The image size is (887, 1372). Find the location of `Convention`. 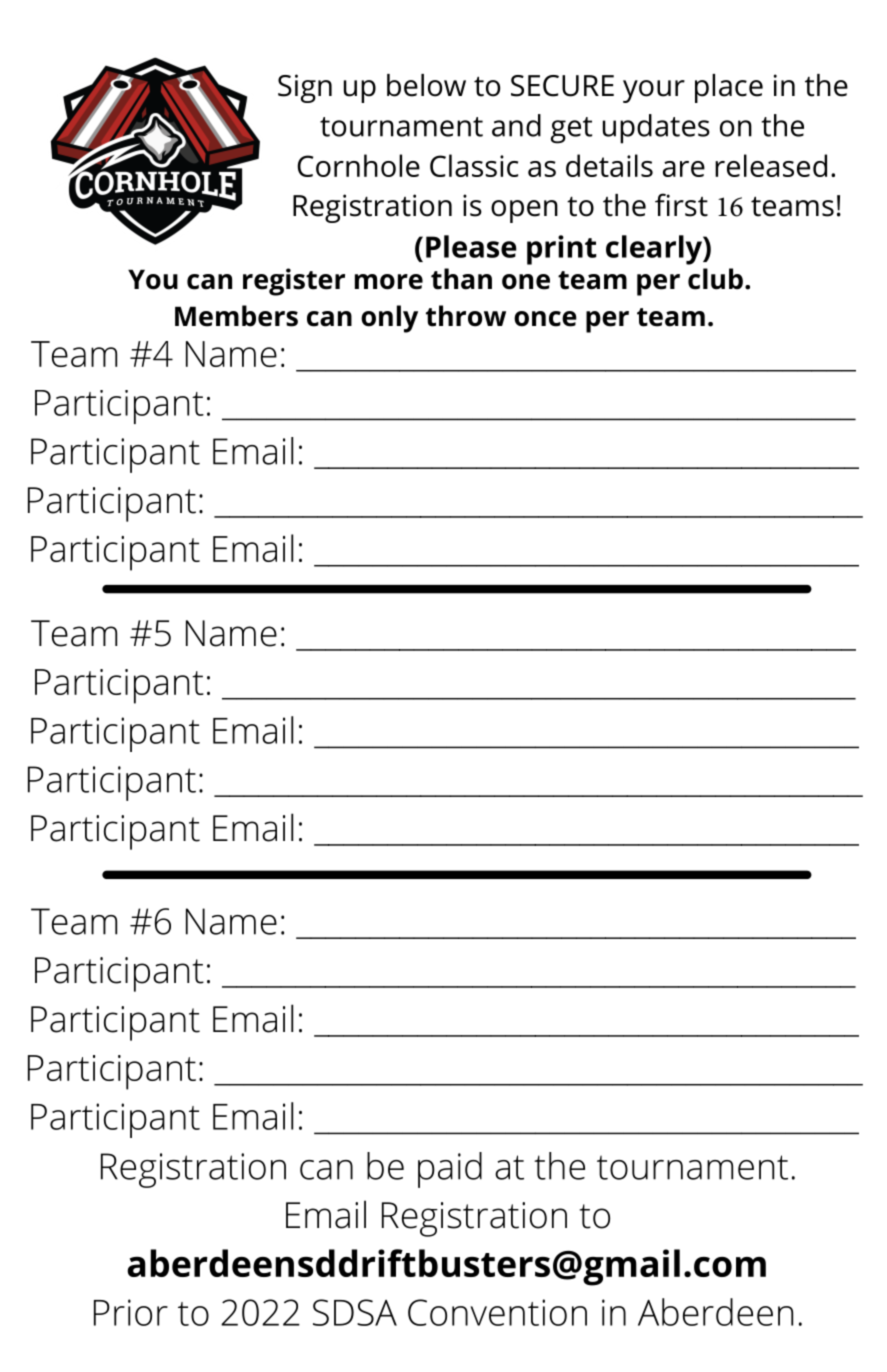

Convention is located at coordinates (497, 1312).
